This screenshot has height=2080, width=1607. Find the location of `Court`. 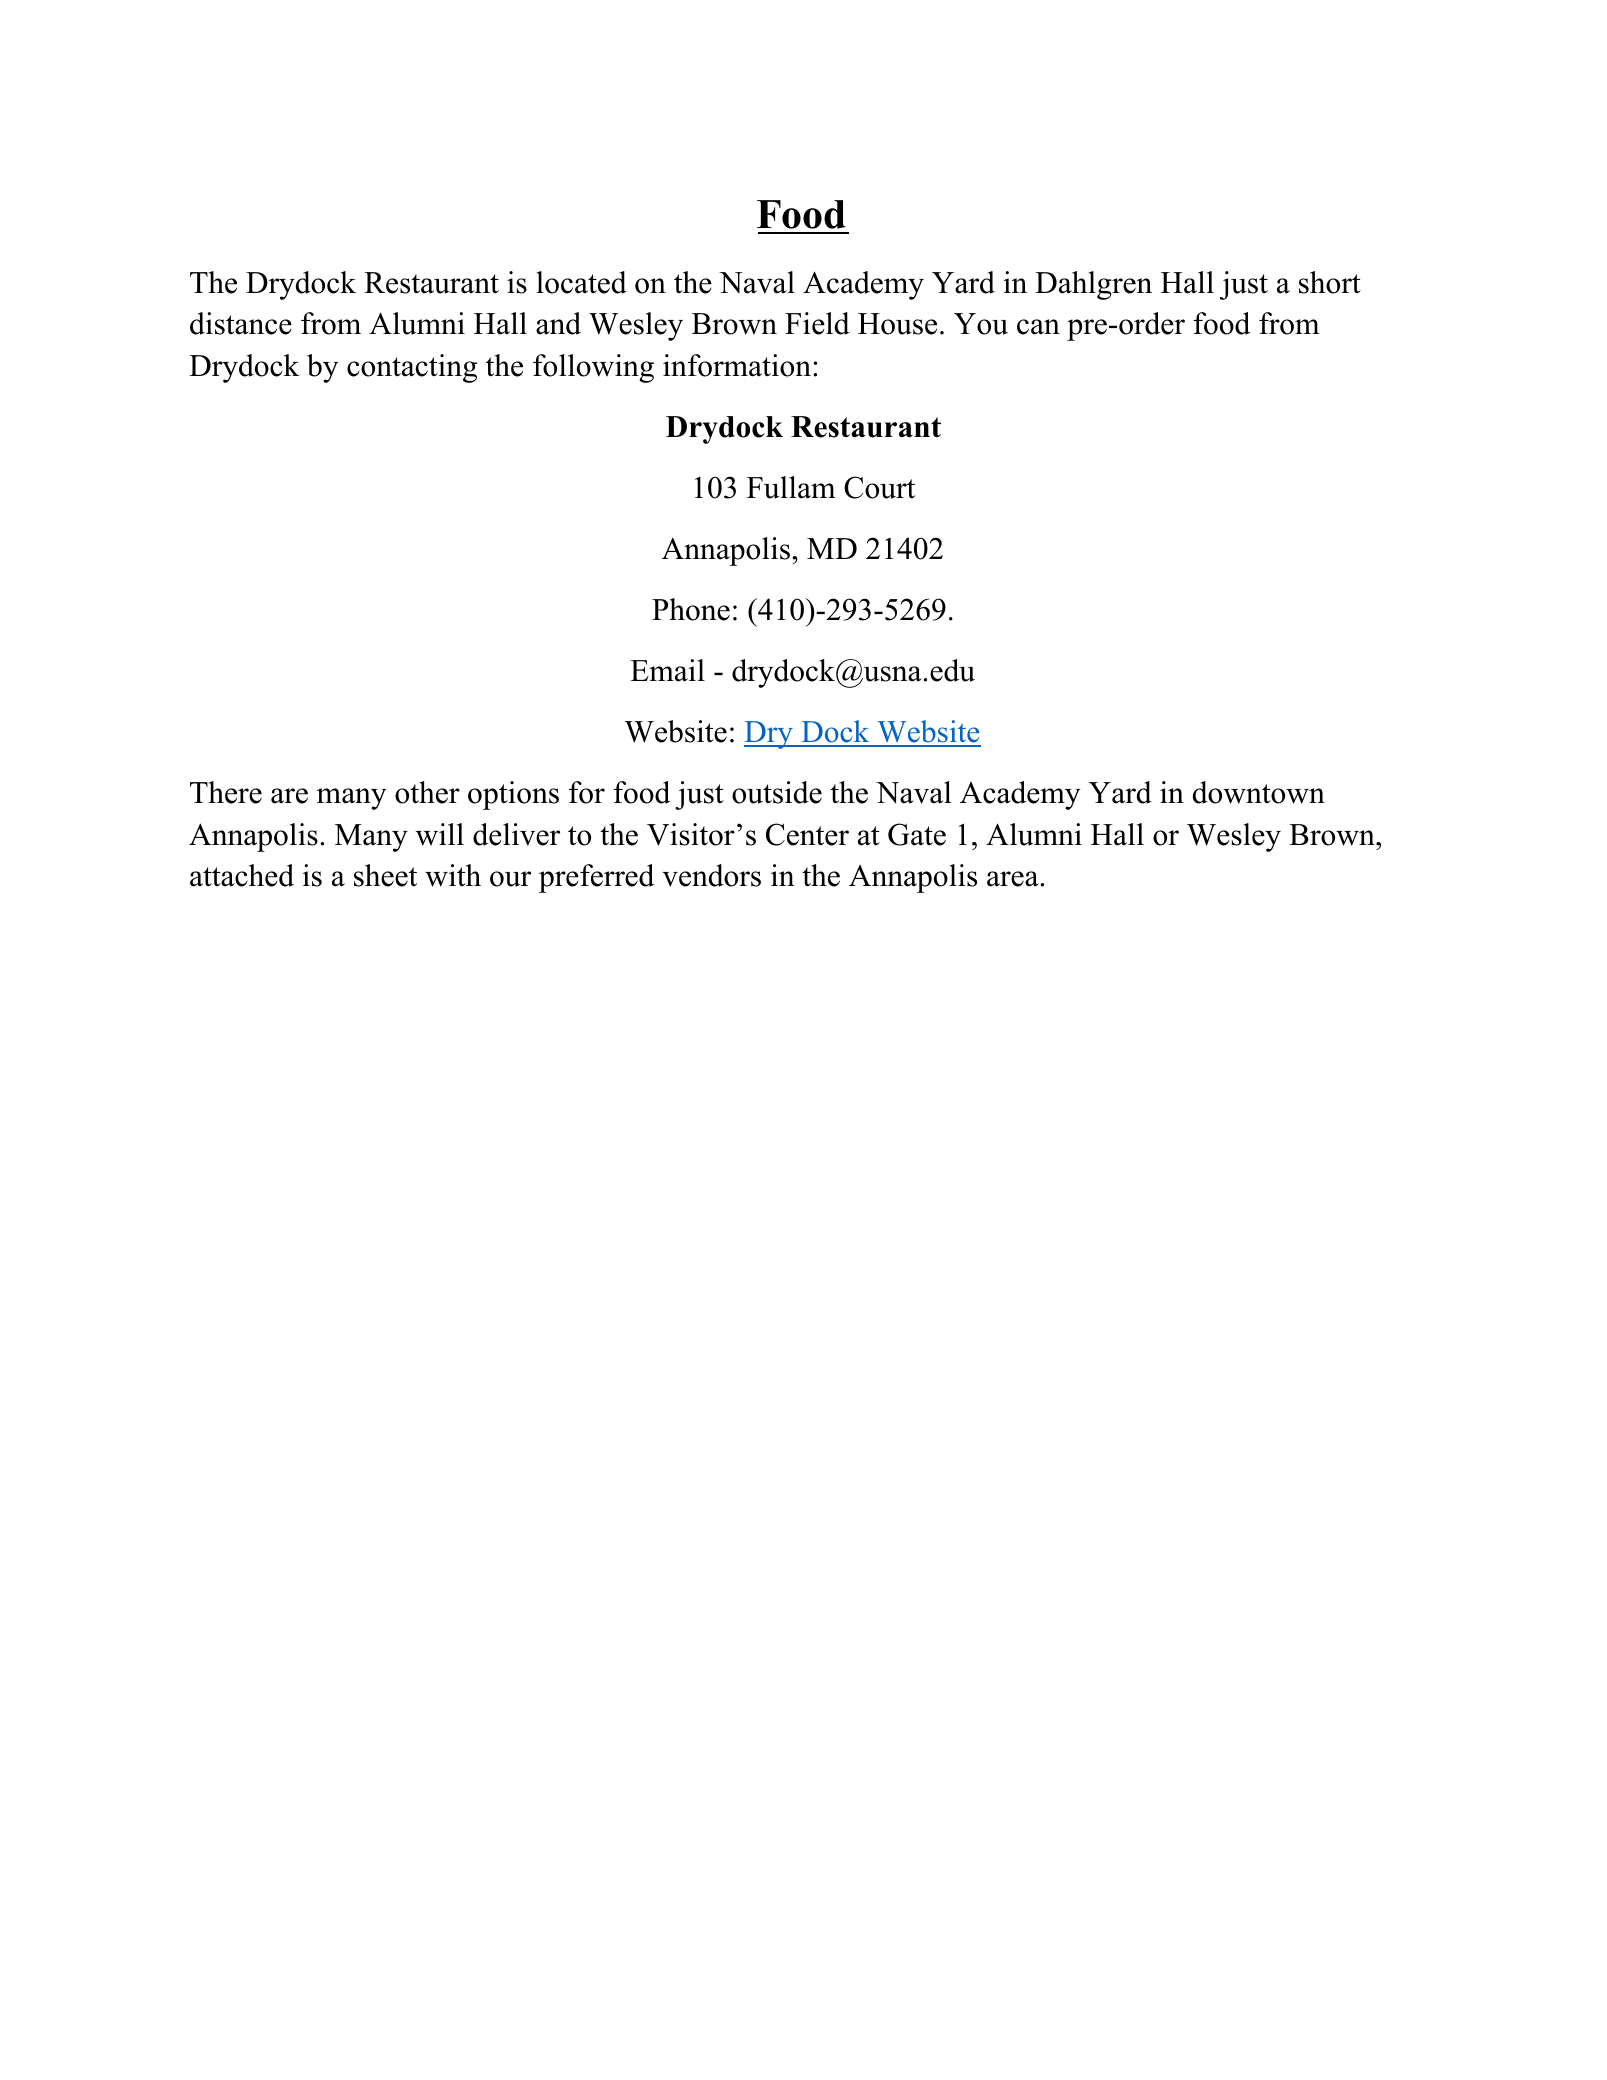

Court is located at coordinates (879, 487).
